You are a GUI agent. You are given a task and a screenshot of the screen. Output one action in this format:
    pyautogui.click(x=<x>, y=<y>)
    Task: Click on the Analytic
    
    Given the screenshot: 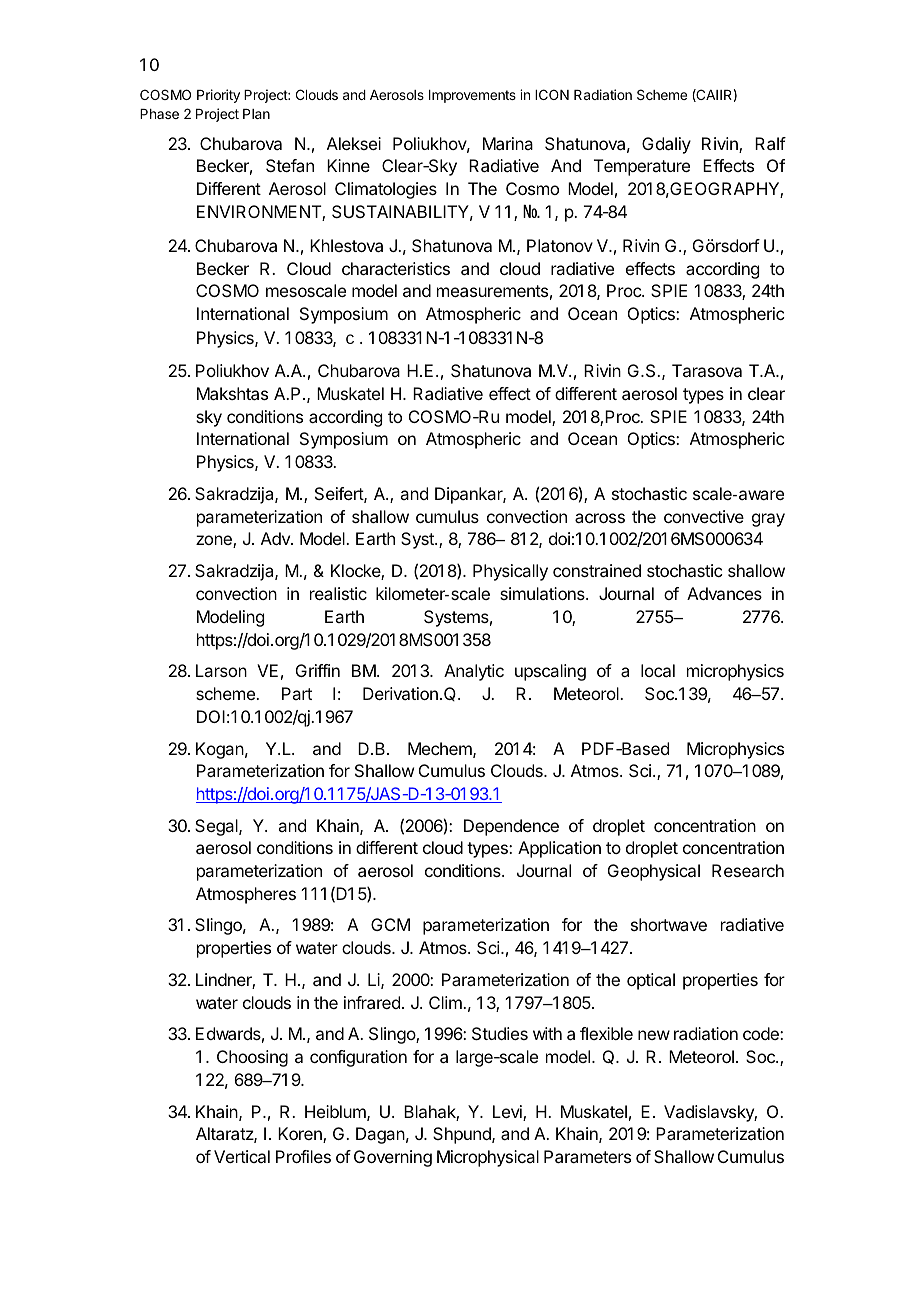 What is the action you would take?
    pyautogui.click(x=474, y=672)
